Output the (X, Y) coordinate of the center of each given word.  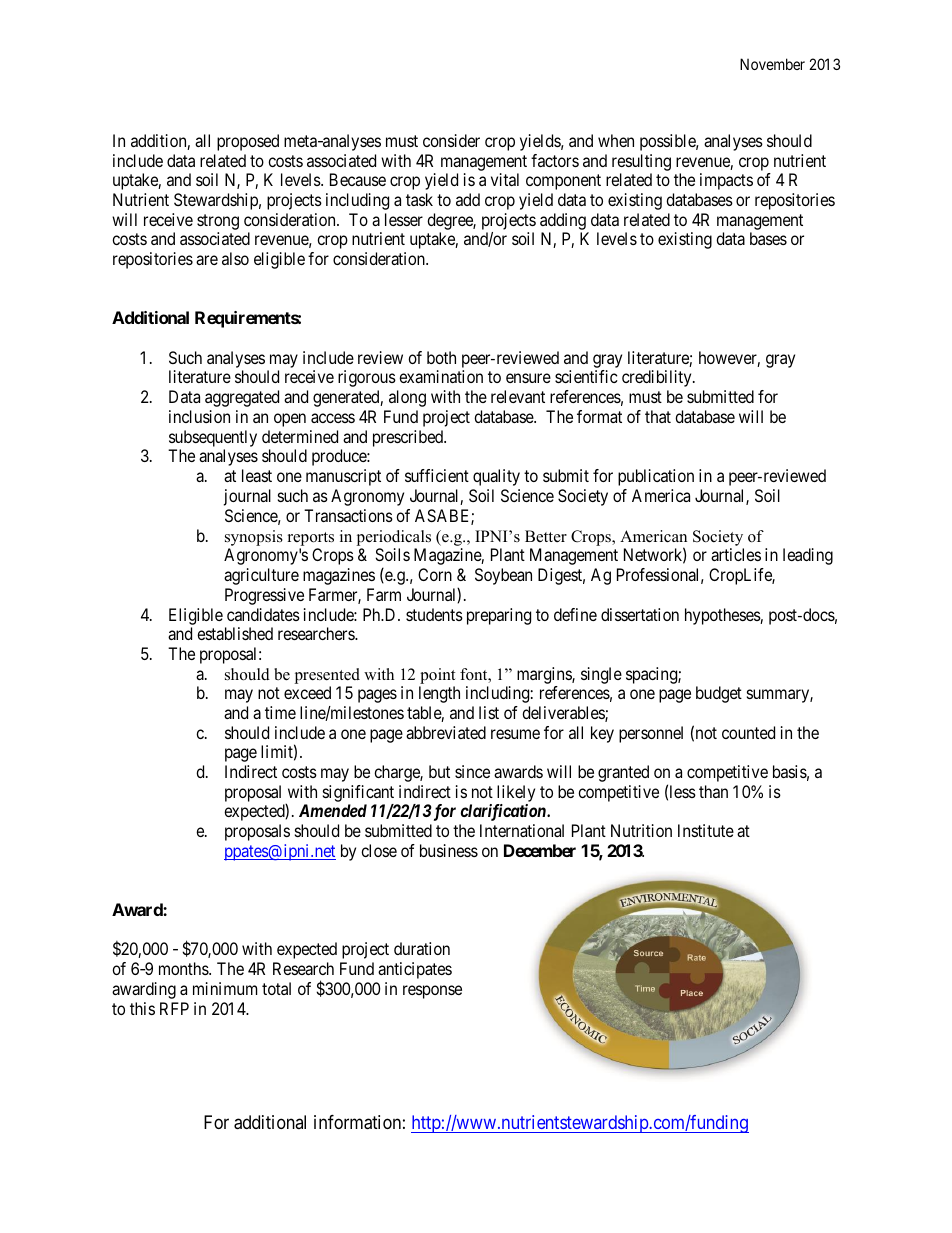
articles (736, 554)
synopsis (254, 538)
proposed (248, 142)
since (472, 771)
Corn (435, 574)
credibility (658, 378)
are (207, 260)
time (280, 712)
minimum (225, 988)
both (441, 357)
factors (555, 160)
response (432, 992)
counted (748, 732)
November (772, 64)
